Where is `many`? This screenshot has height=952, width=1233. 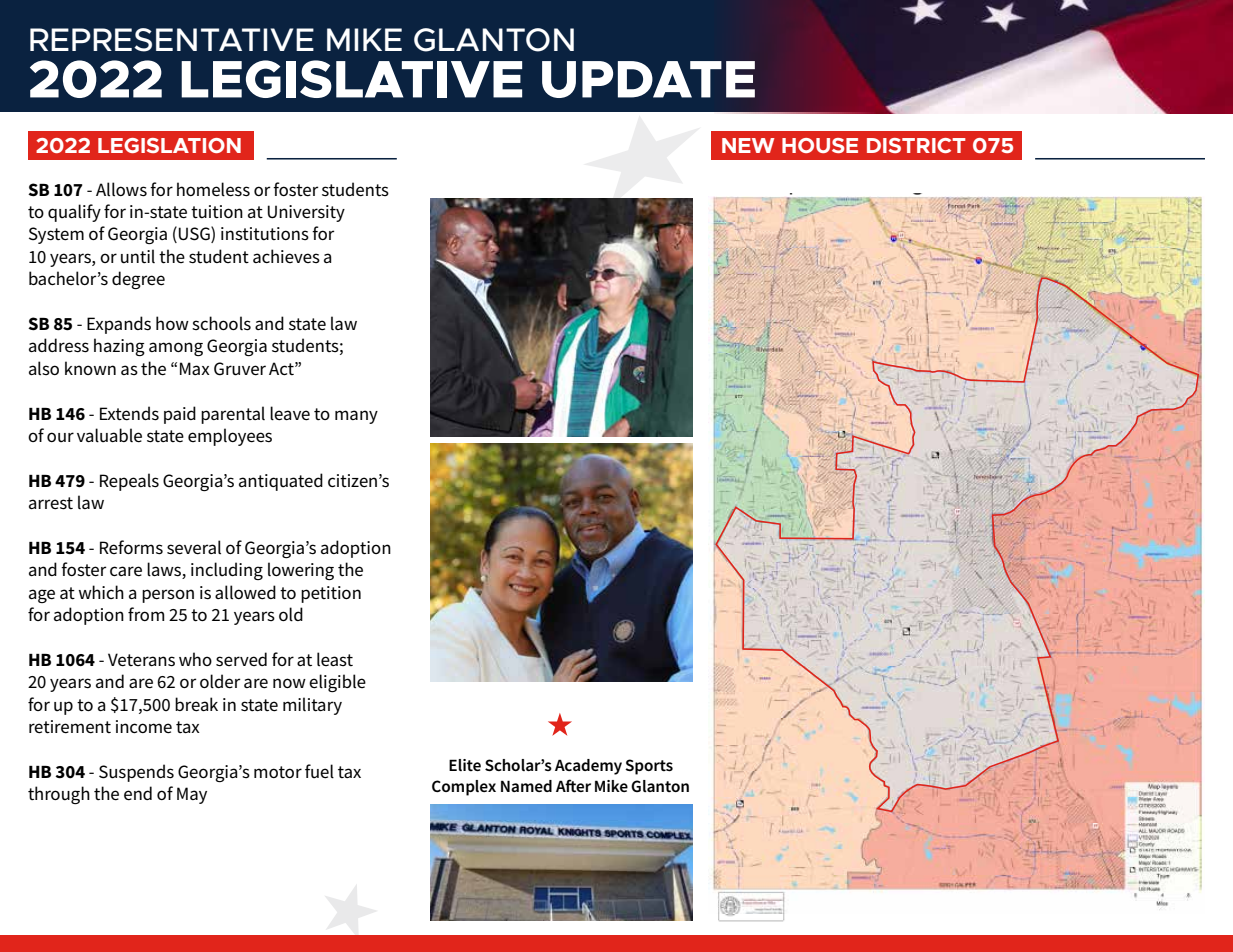
many is located at coordinates (356, 417).
